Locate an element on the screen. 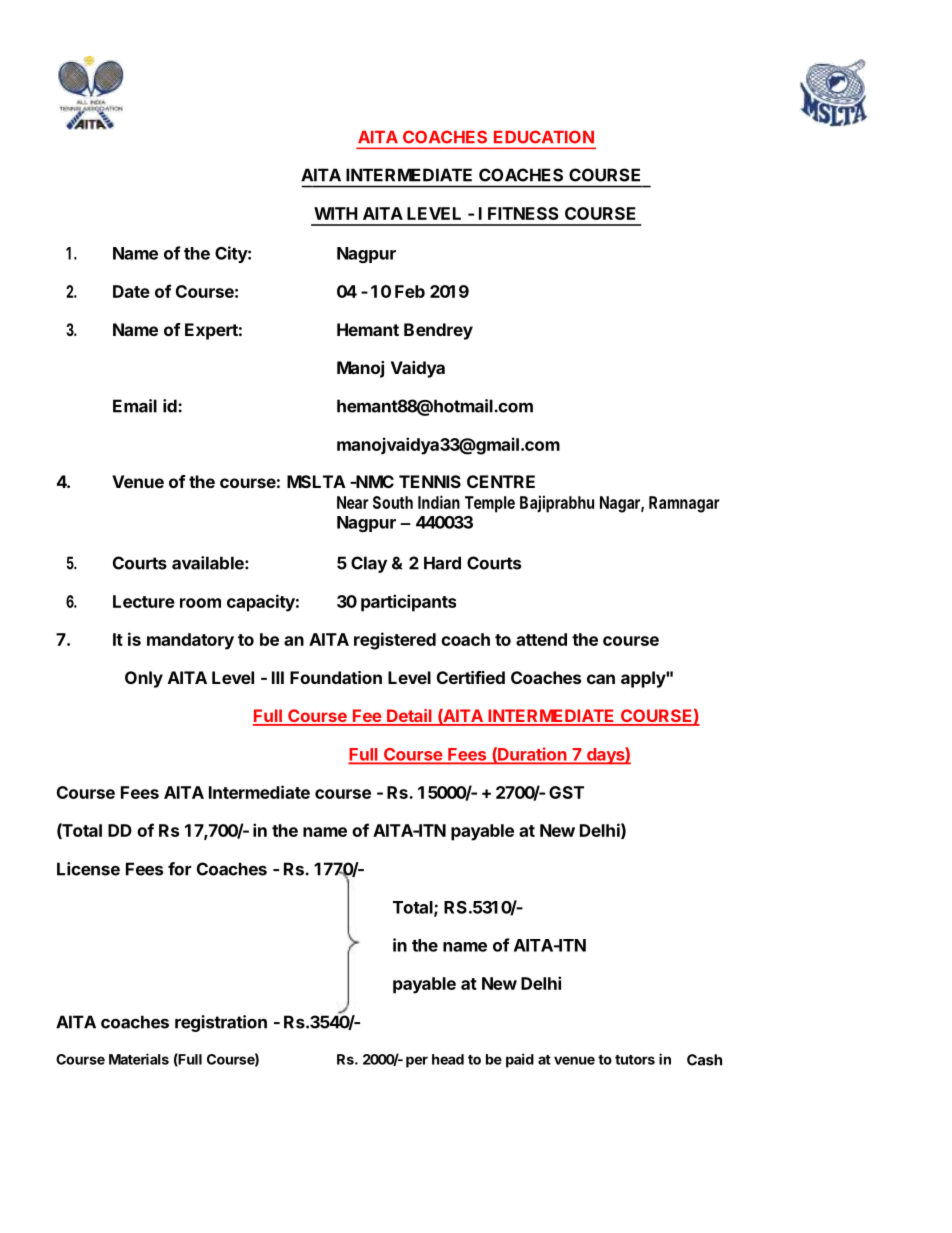  attend is located at coordinates (541, 639).
